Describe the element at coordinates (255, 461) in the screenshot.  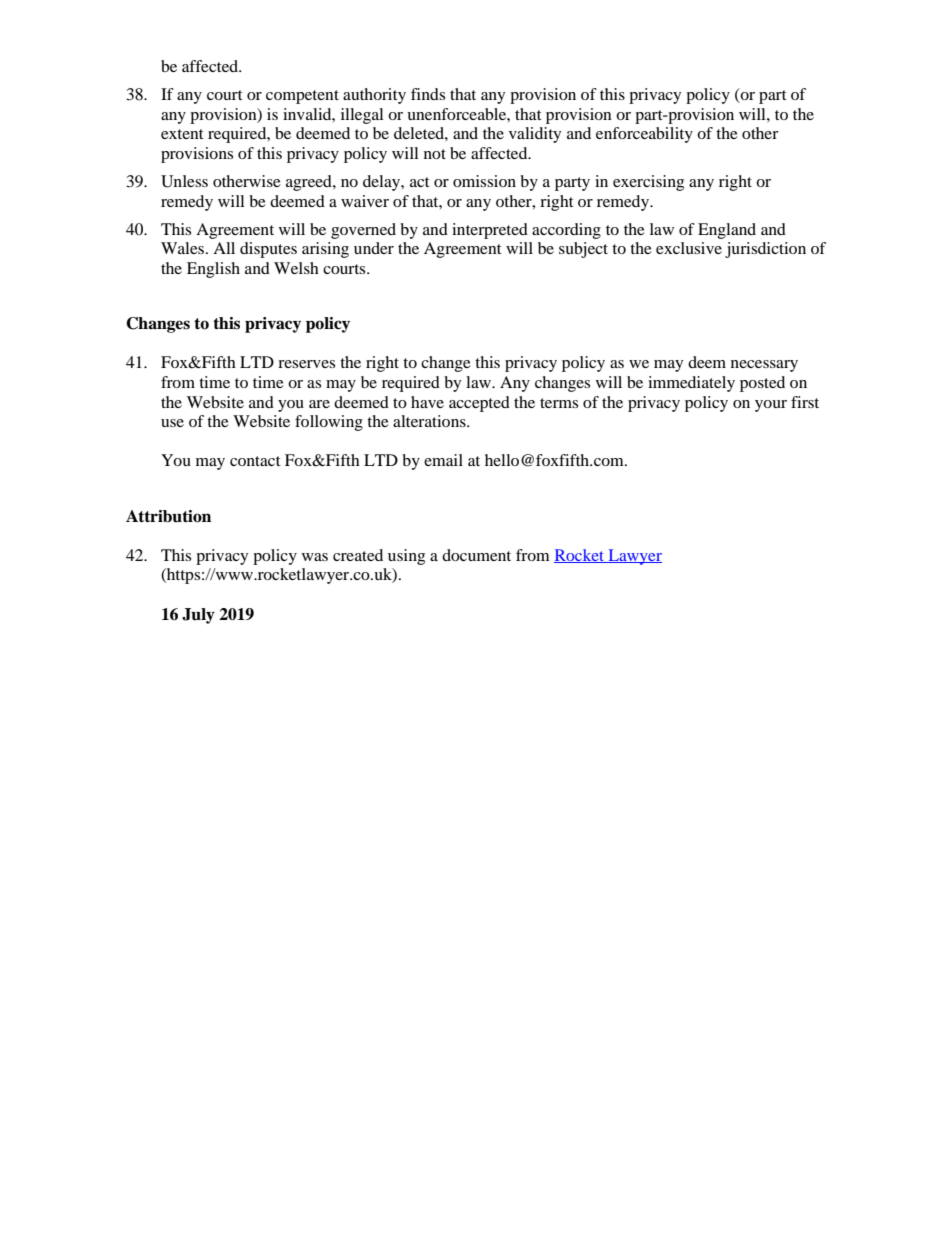
I see `contact` at that location.
